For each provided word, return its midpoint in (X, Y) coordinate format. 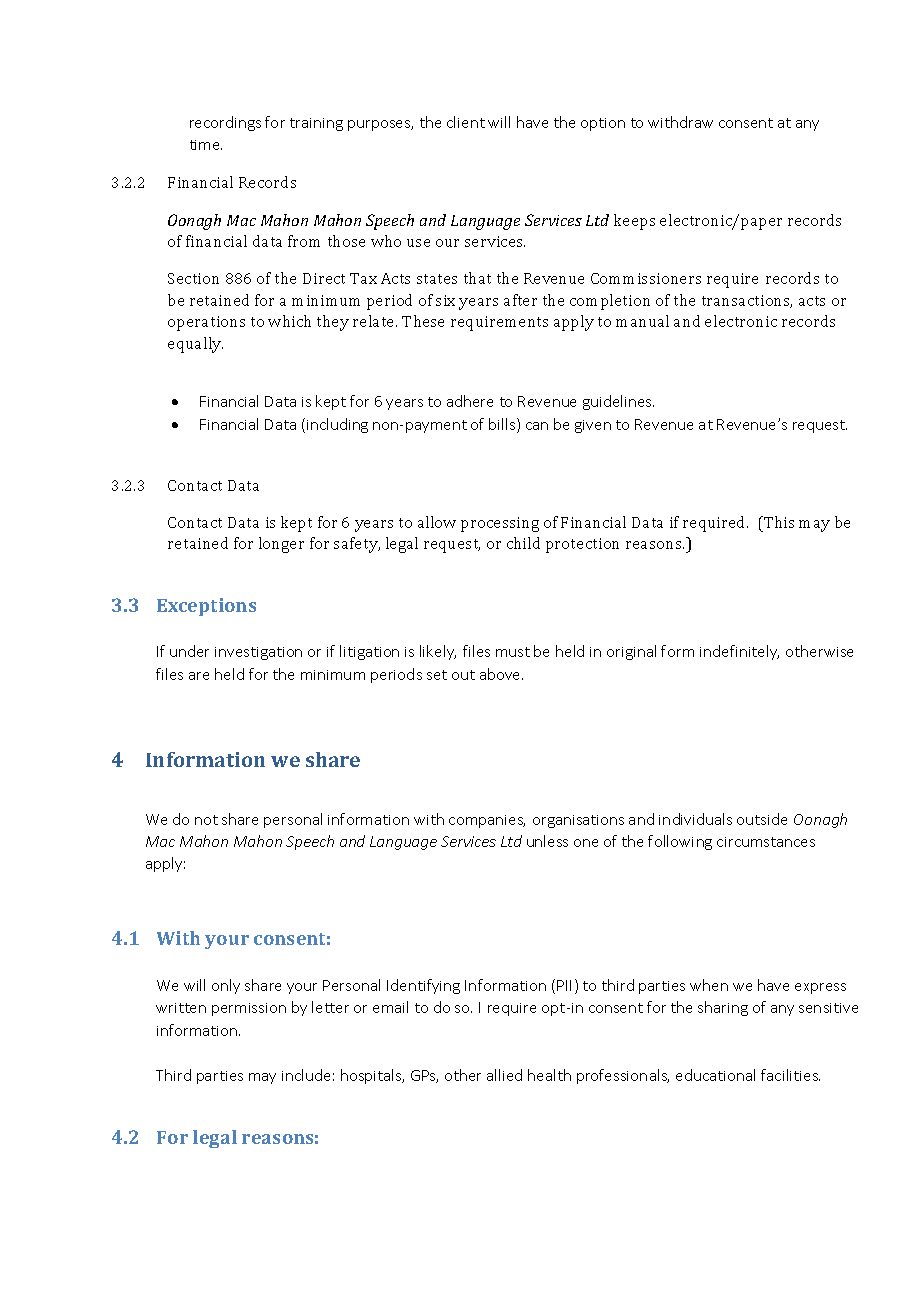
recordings (225, 123)
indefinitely (739, 652)
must (513, 652)
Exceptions (206, 607)
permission (249, 1009)
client (466, 122)
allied (504, 1075)
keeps (634, 222)
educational (715, 1075)
